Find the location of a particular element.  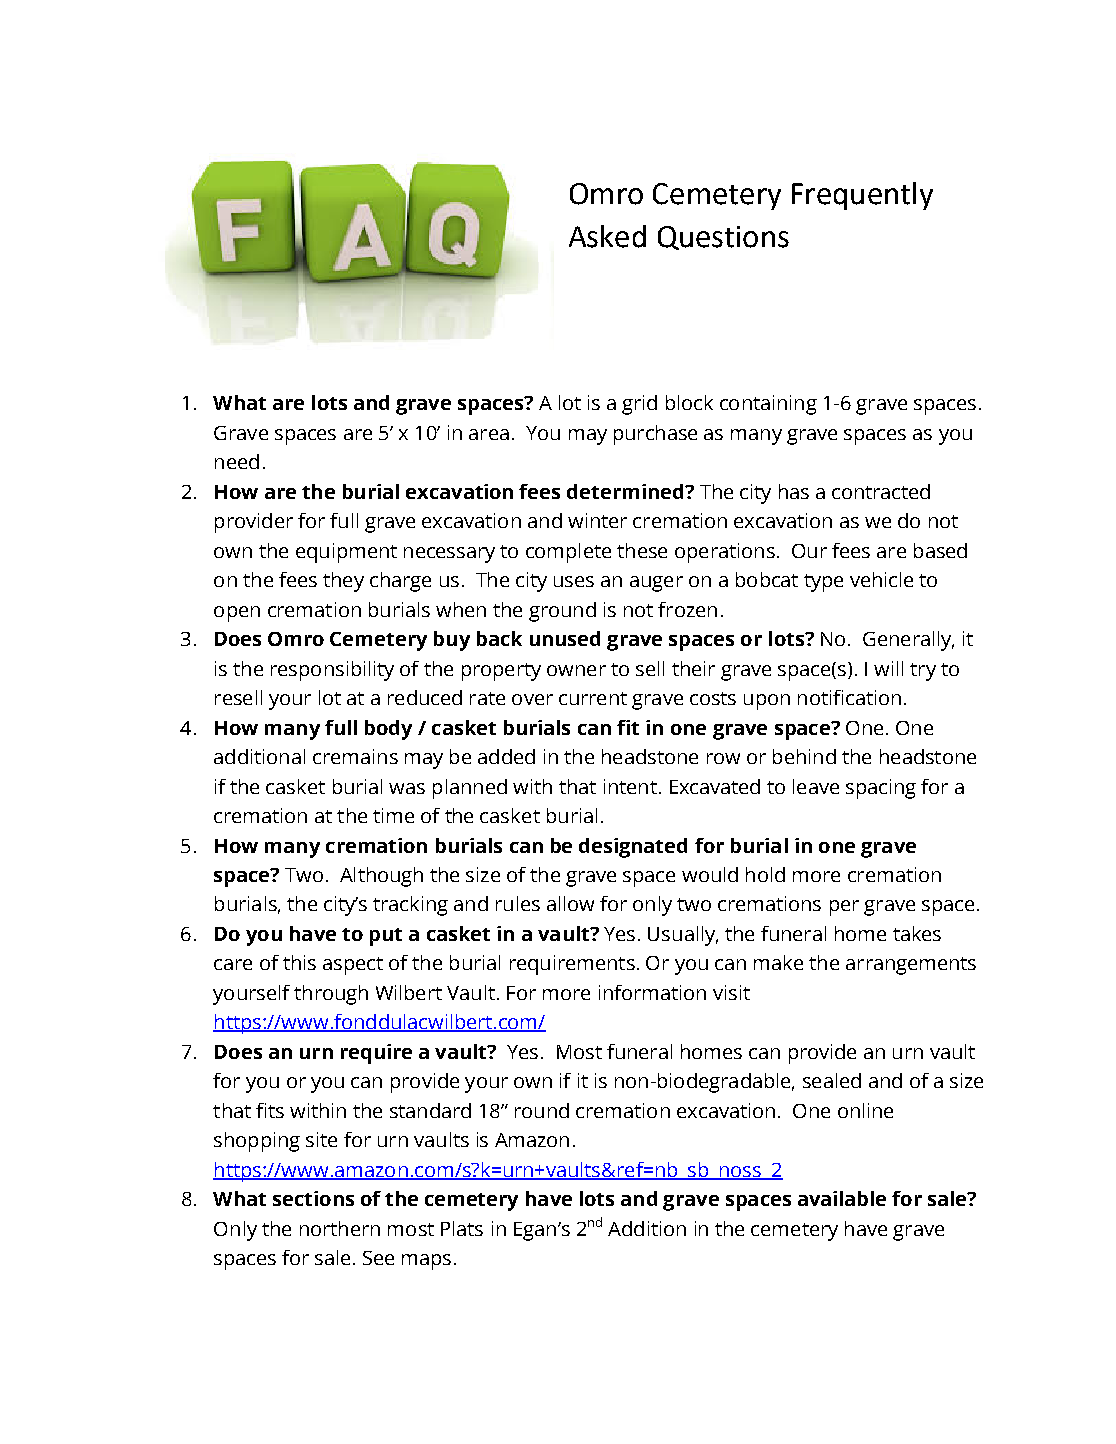

need is located at coordinates (237, 461).
